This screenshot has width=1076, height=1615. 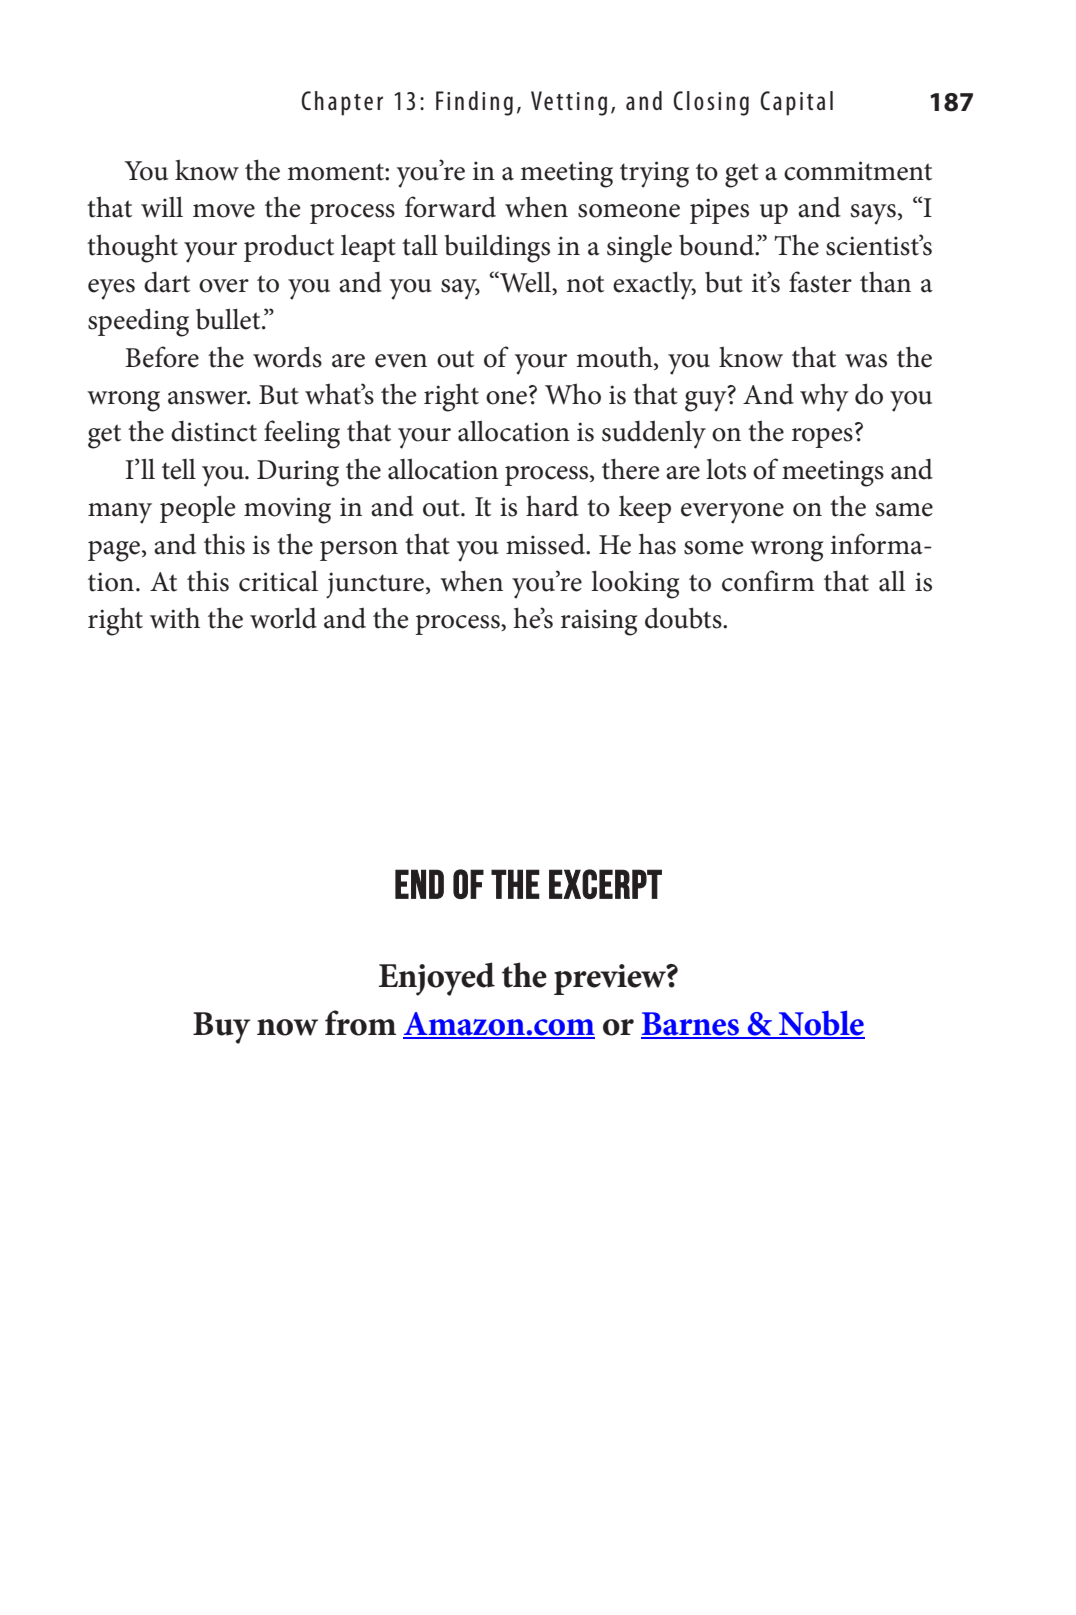 What do you see at coordinates (221, 1028) in the screenshot?
I see `Buy` at bounding box center [221, 1028].
